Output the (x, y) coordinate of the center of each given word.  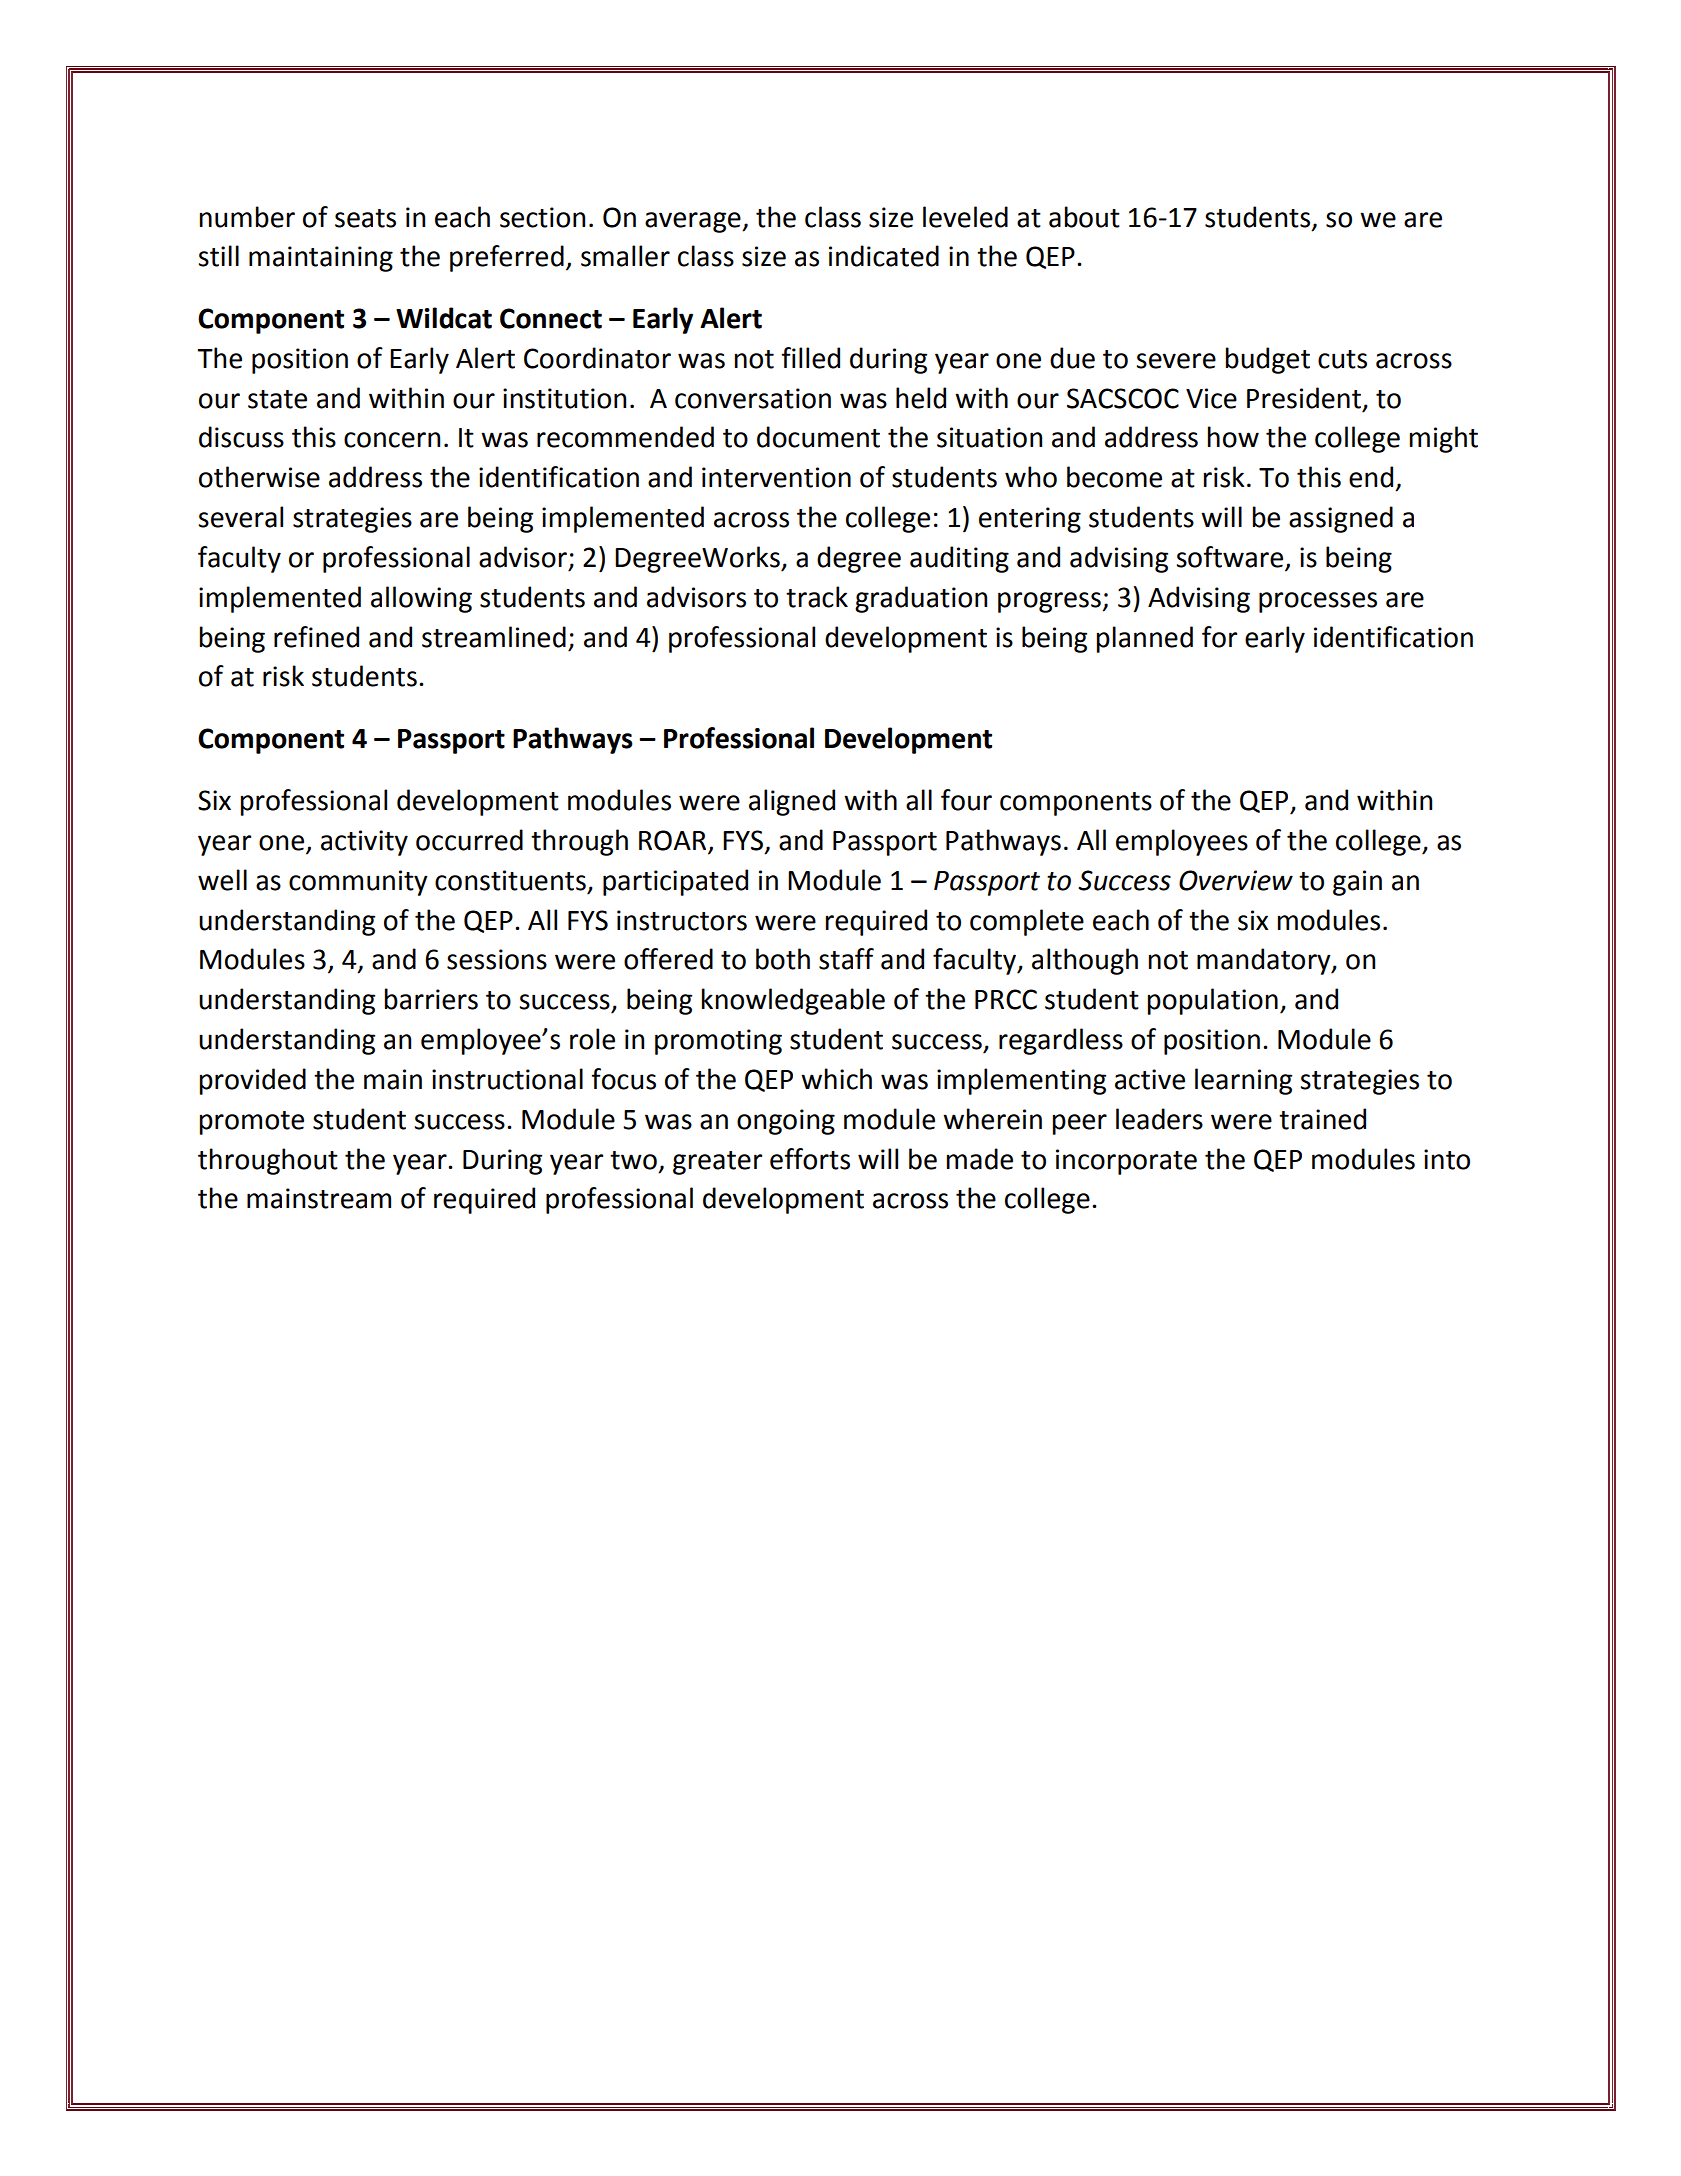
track (817, 597)
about (1084, 217)
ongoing (786, 1122)
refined (316, 637)
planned (1145, 639)
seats (365, 218)
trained (1322, 1119)
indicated (884, 256)
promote (252, 1123)
